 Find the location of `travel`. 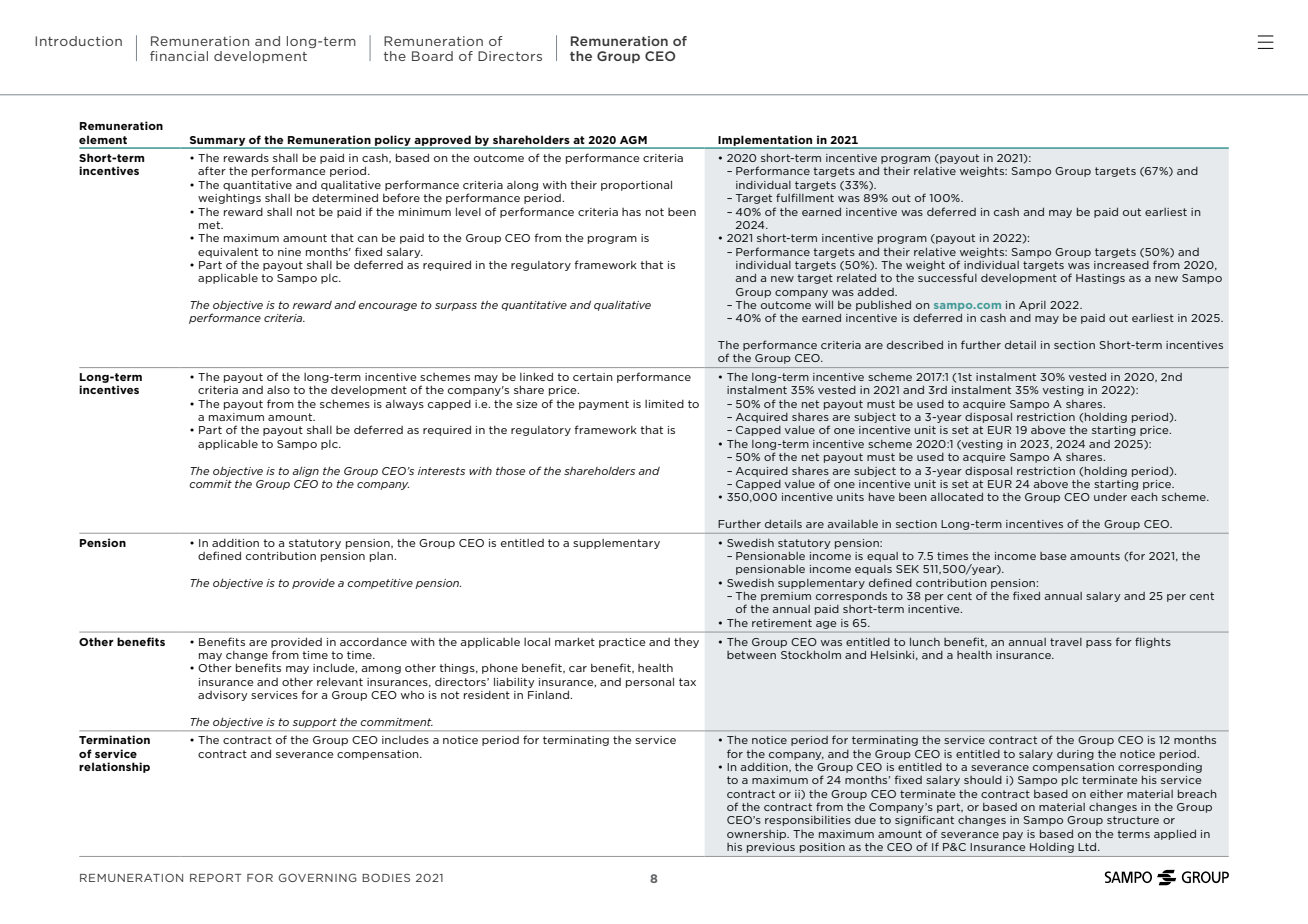

travel is located at coordinates (1066, 642).
